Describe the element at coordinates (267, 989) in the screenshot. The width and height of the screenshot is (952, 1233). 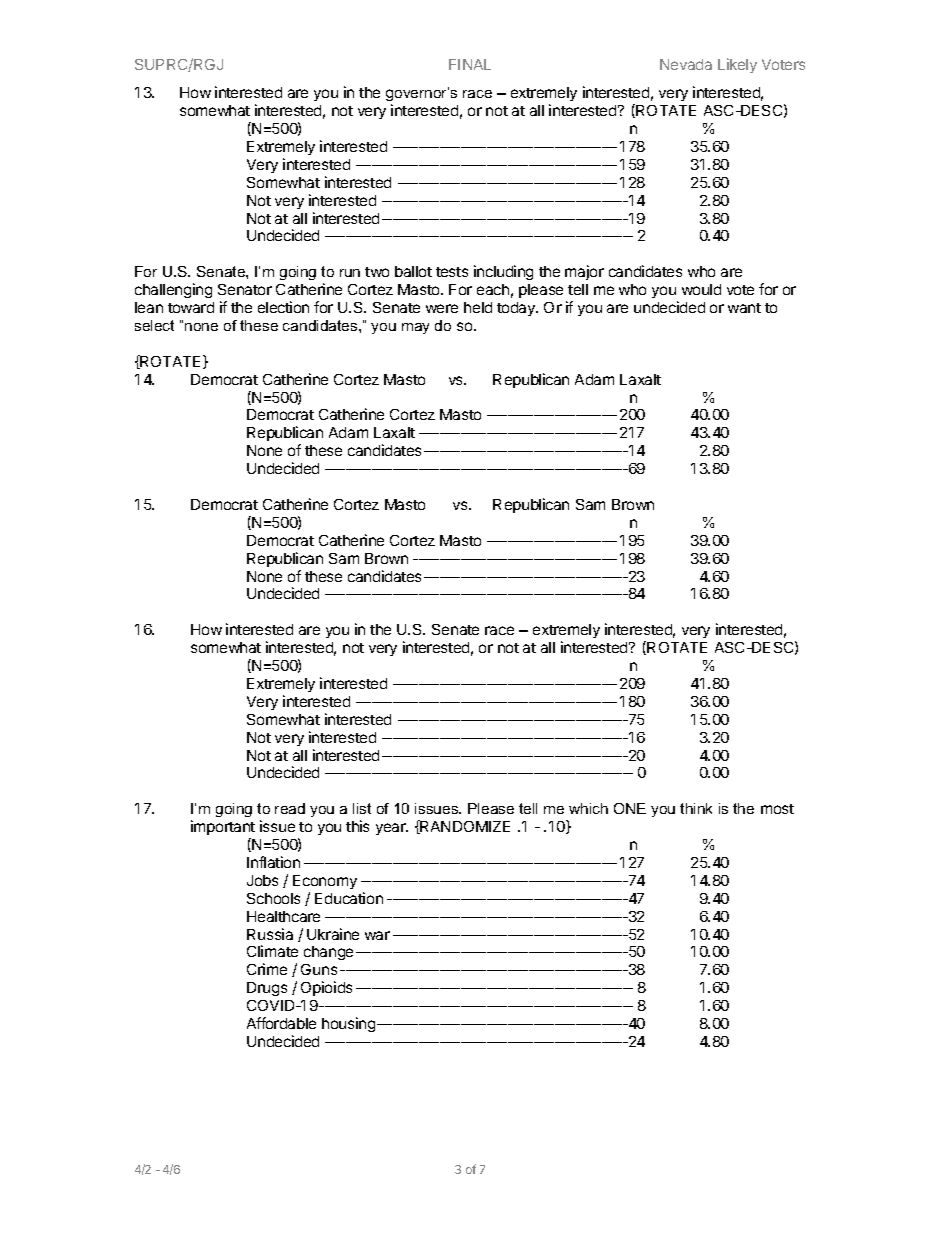
I see `Drugs` at that location.
